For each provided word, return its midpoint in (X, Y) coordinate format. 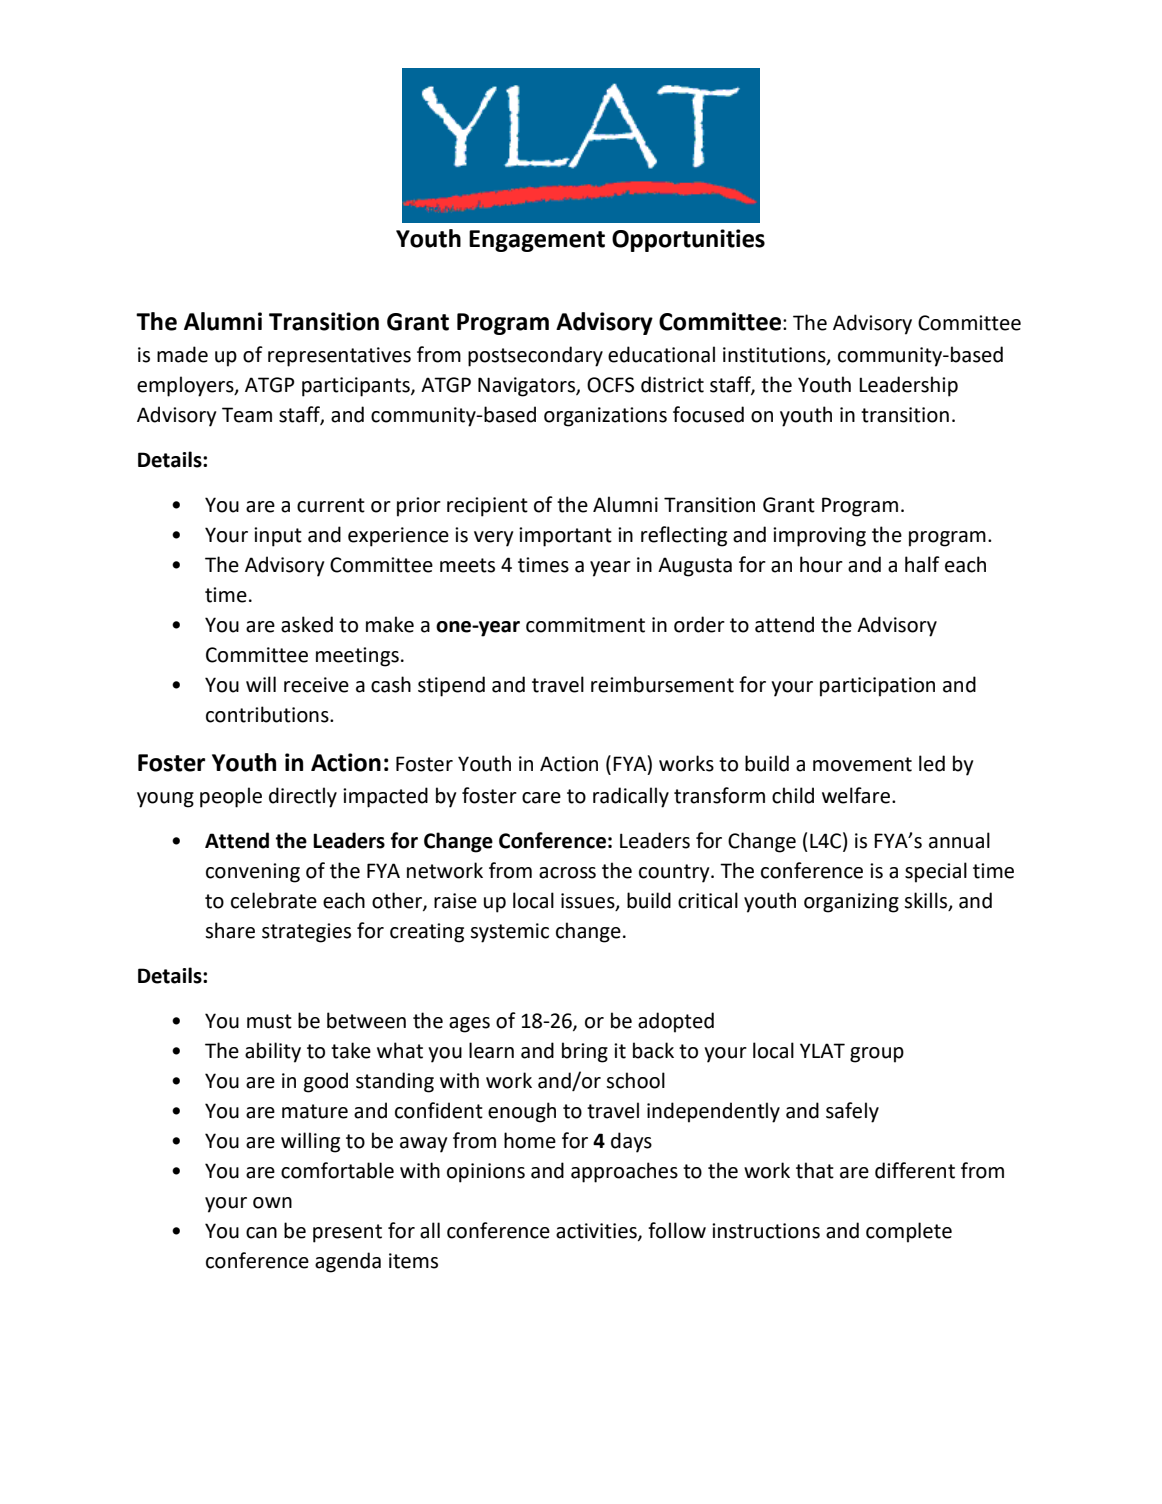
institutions (775, 355)
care (541, 798)
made (182, 354)
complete (909, 1232)
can (261, 1233)
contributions (268, 714)
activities (597, 1232)
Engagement (537, 241)
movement (862, 764)
